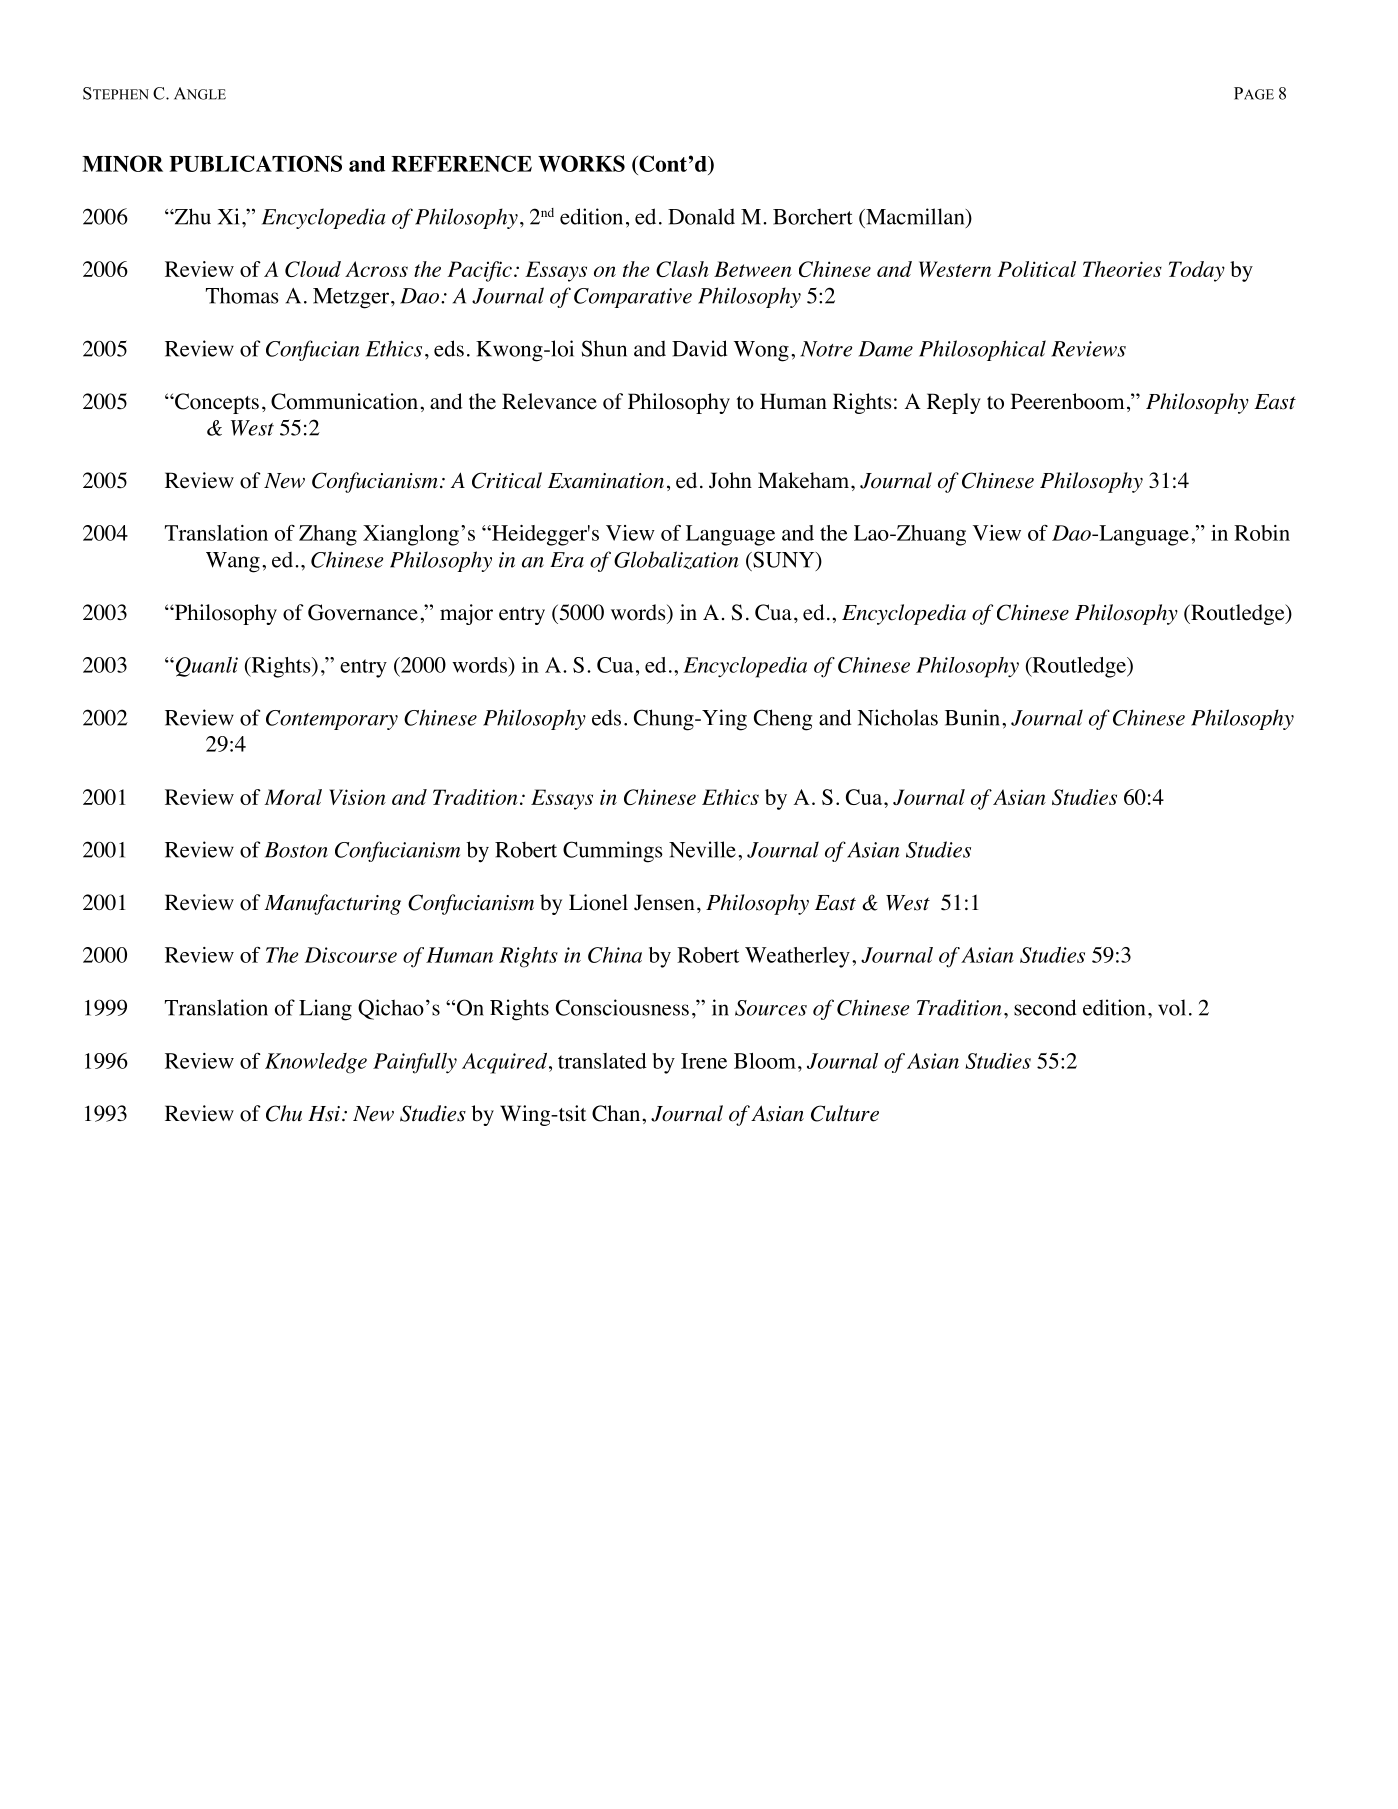 This screenshot has height=1809, width=1398. Describe the element at coordinates (1262, 533) in the screenshot. I see `Robin` at that location.
